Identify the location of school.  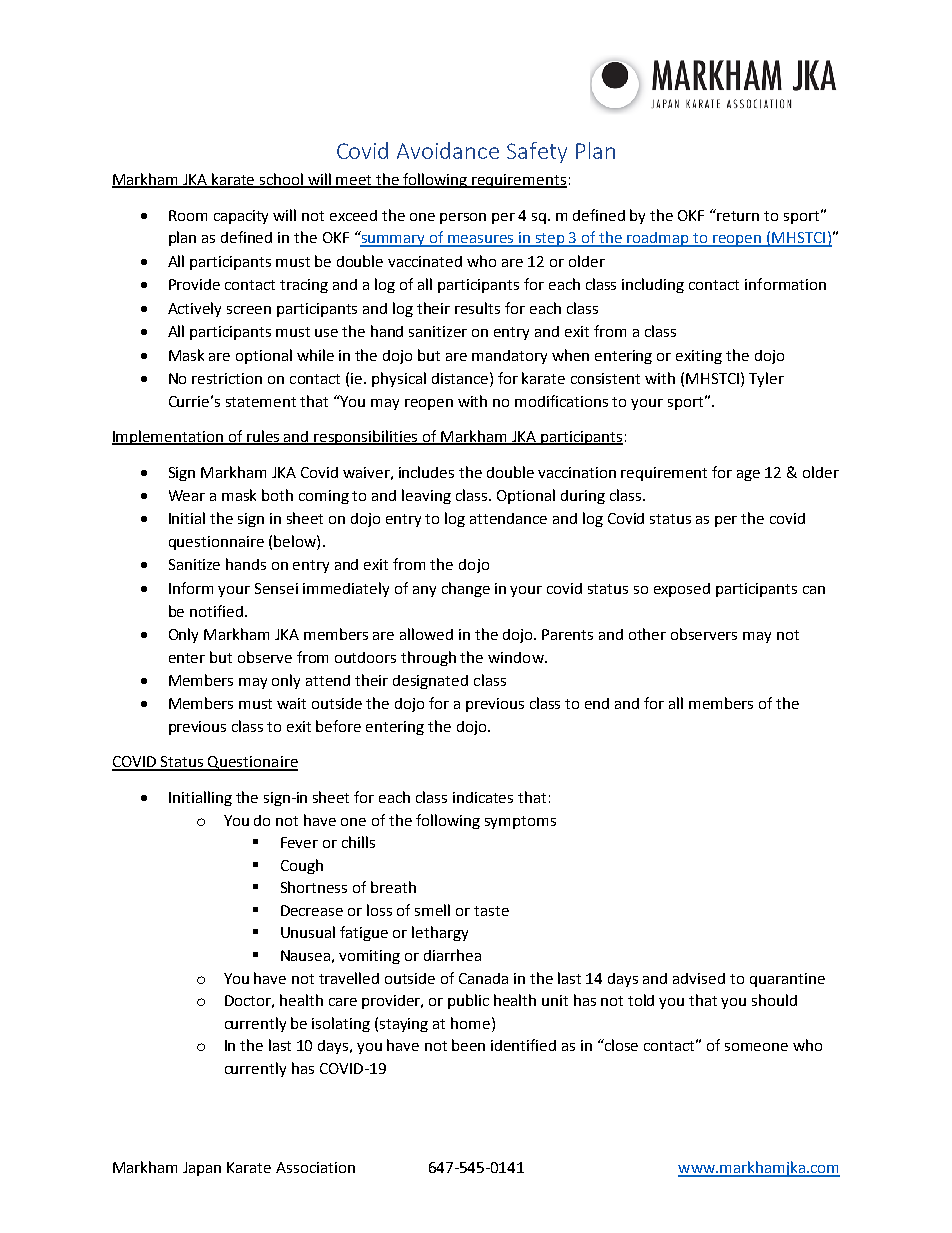
(282, 180).
